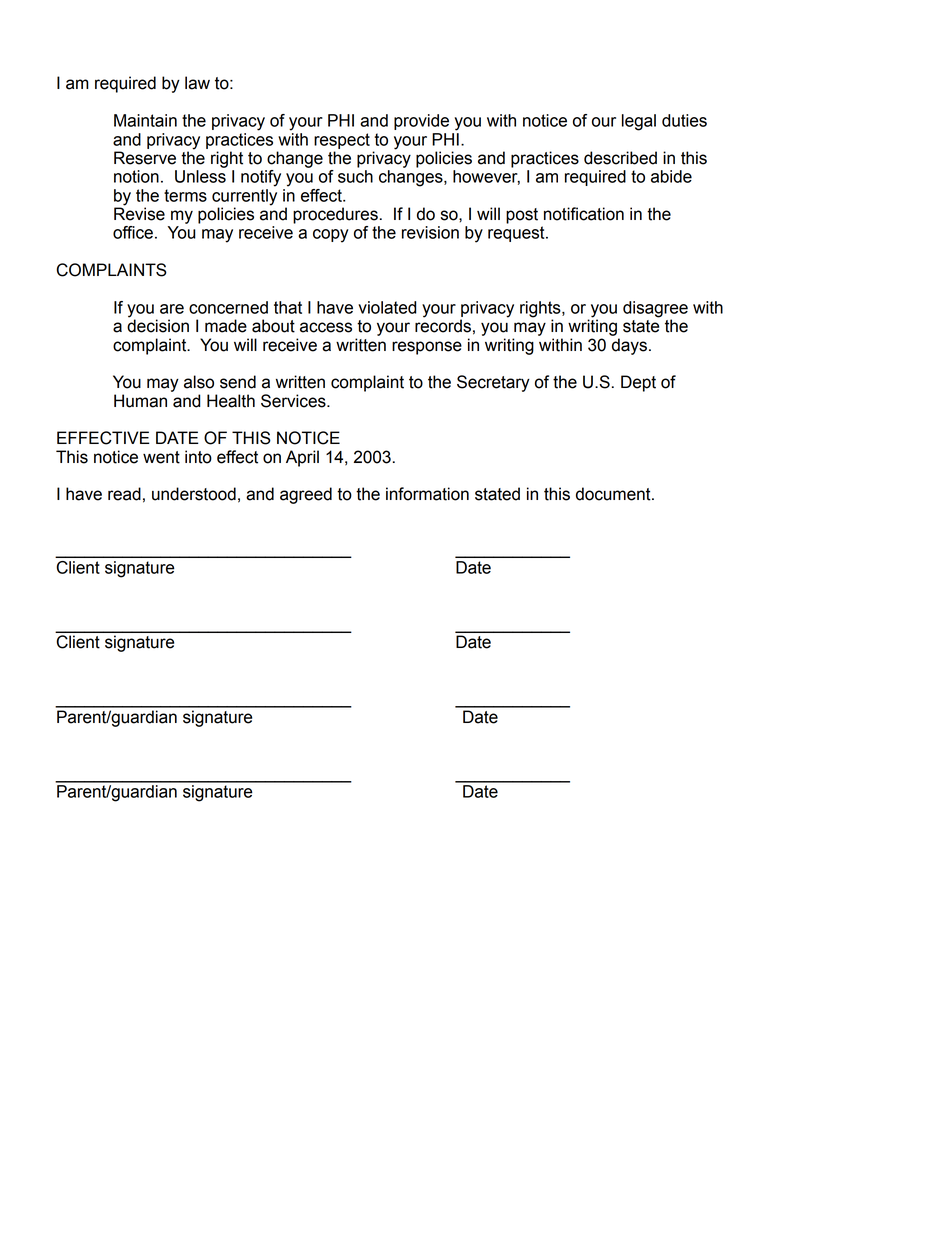  I want to click on also, so click(199, 382).
